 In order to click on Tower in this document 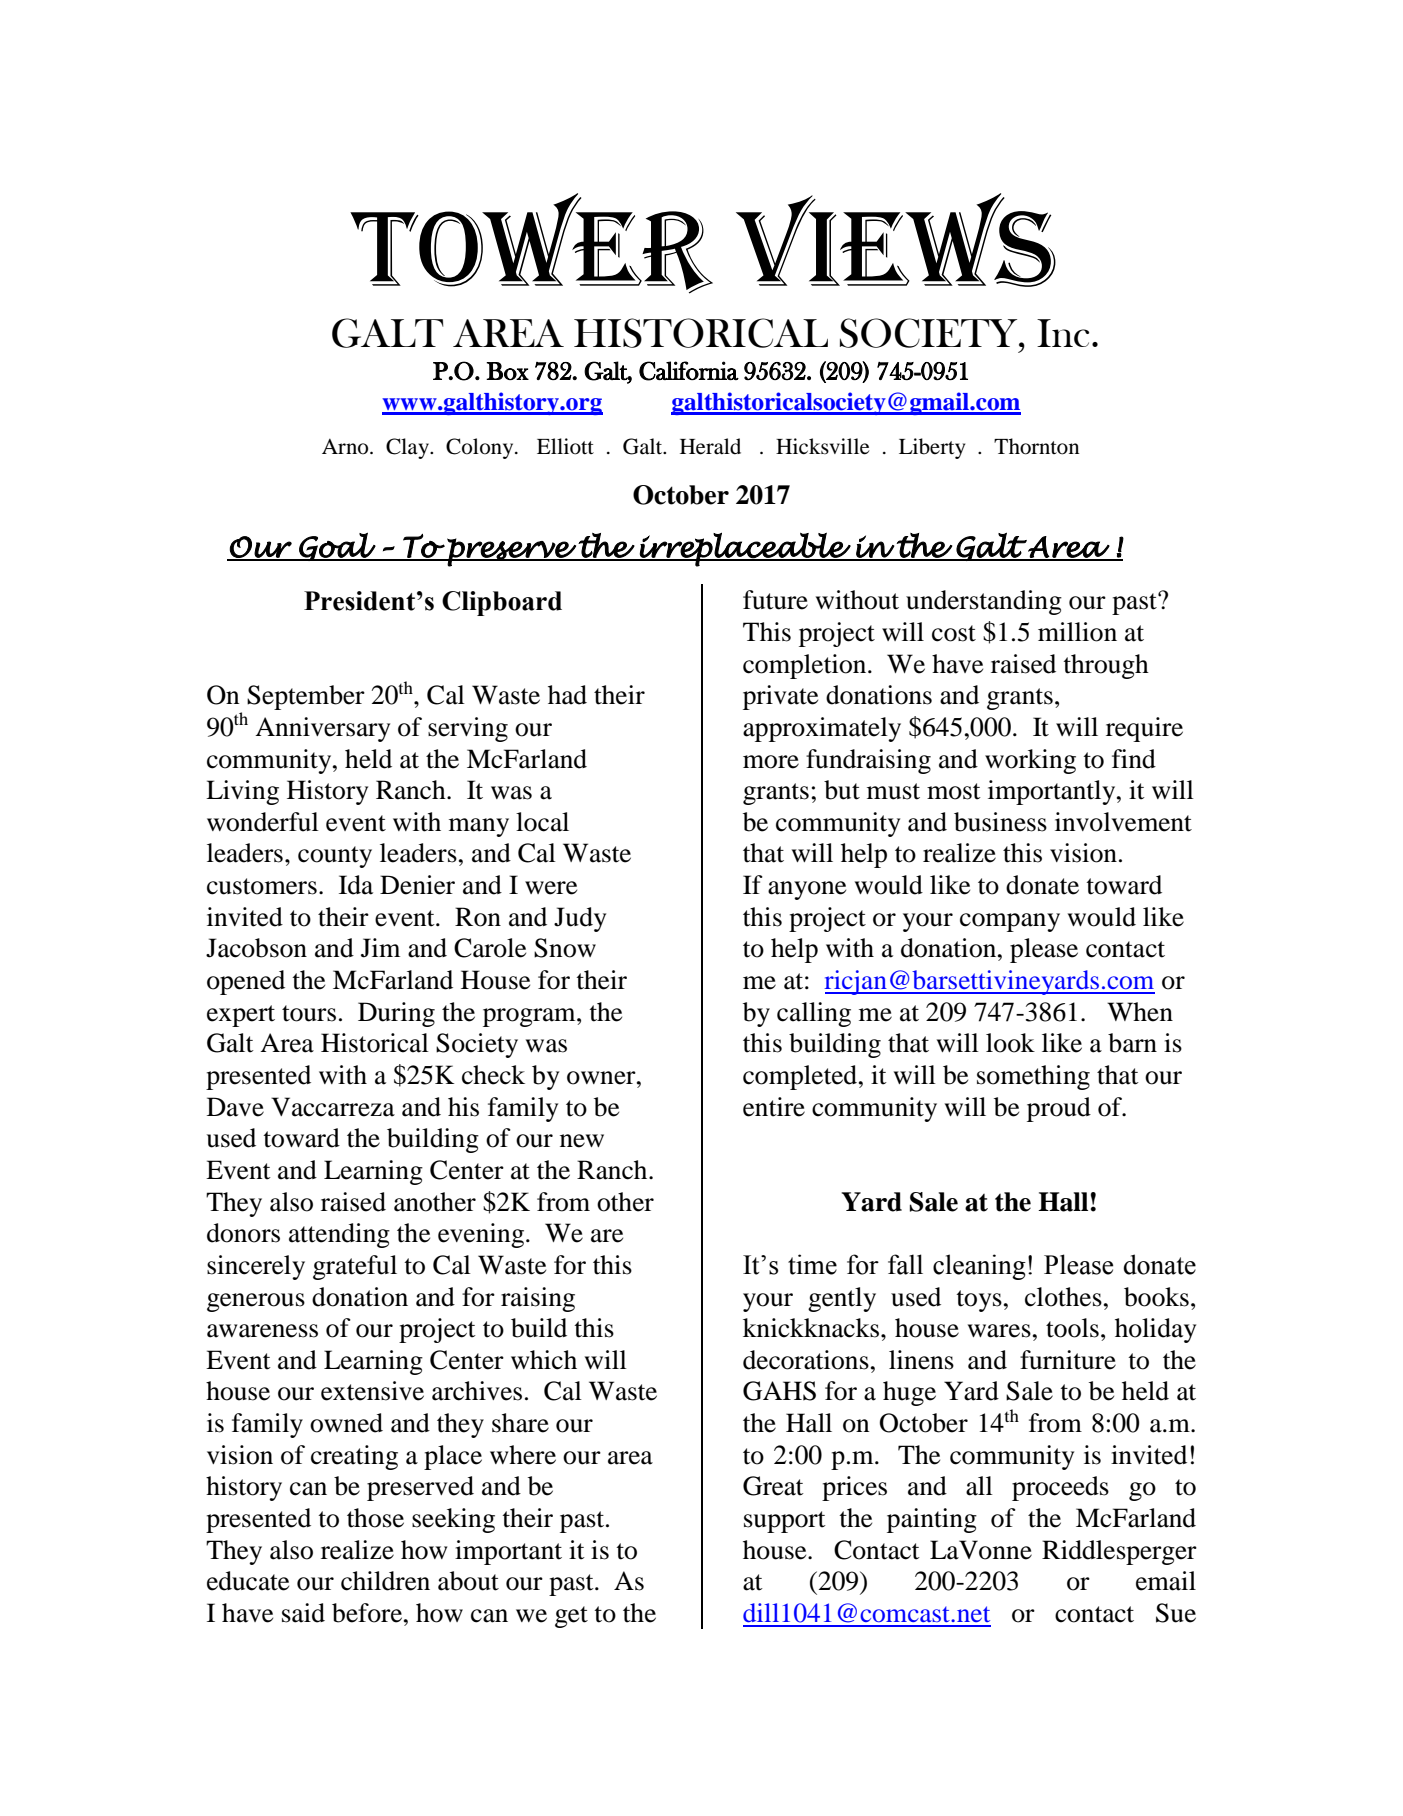, I will do `click(531, 243)`.
